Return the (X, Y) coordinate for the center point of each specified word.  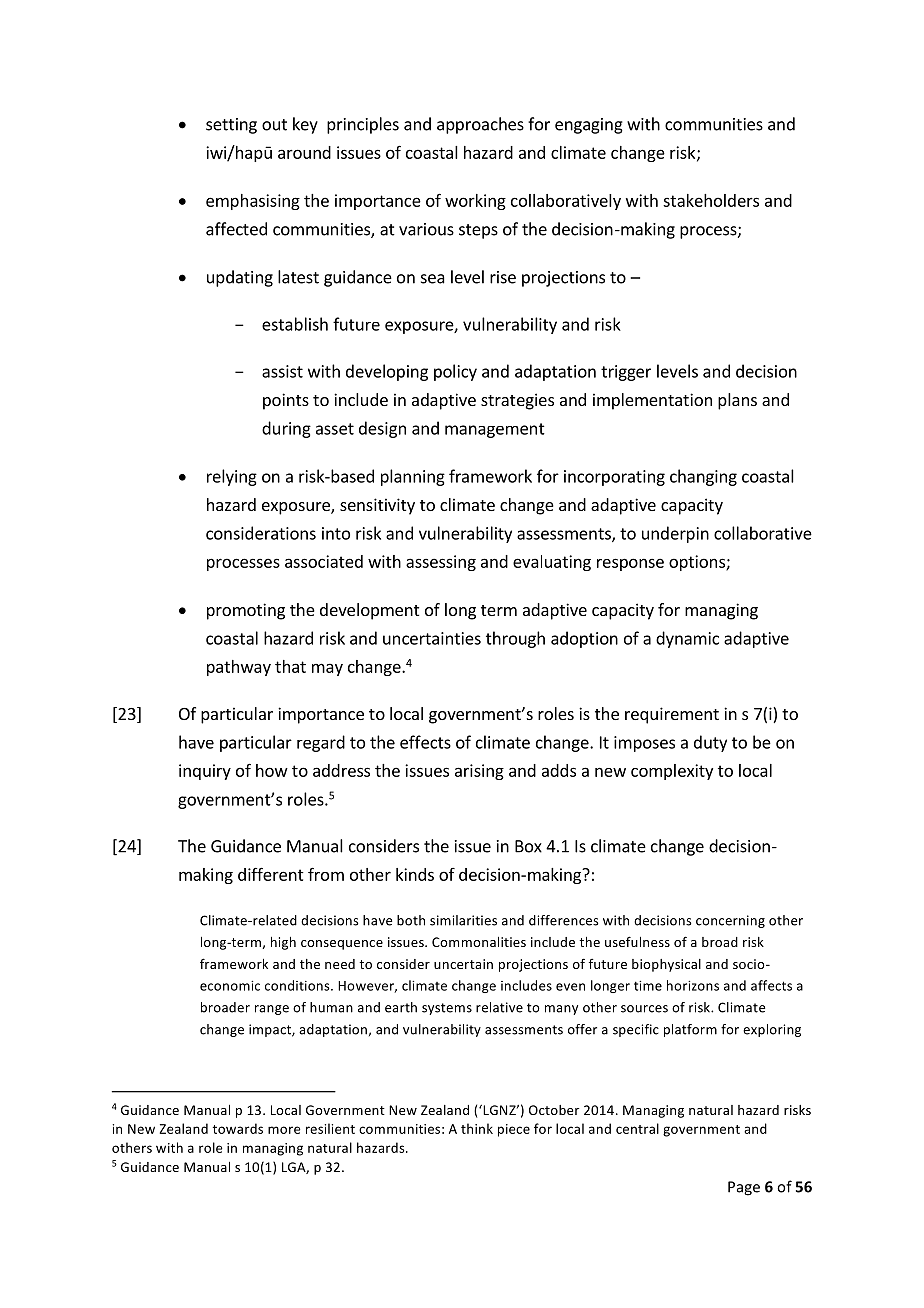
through (515, 639)
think (477, 1128)
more (284, 1130)
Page (744, 1188)
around (304, 152)
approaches (480, 125)
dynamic (687, 639)
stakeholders (711, 200)
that (290, 666)
